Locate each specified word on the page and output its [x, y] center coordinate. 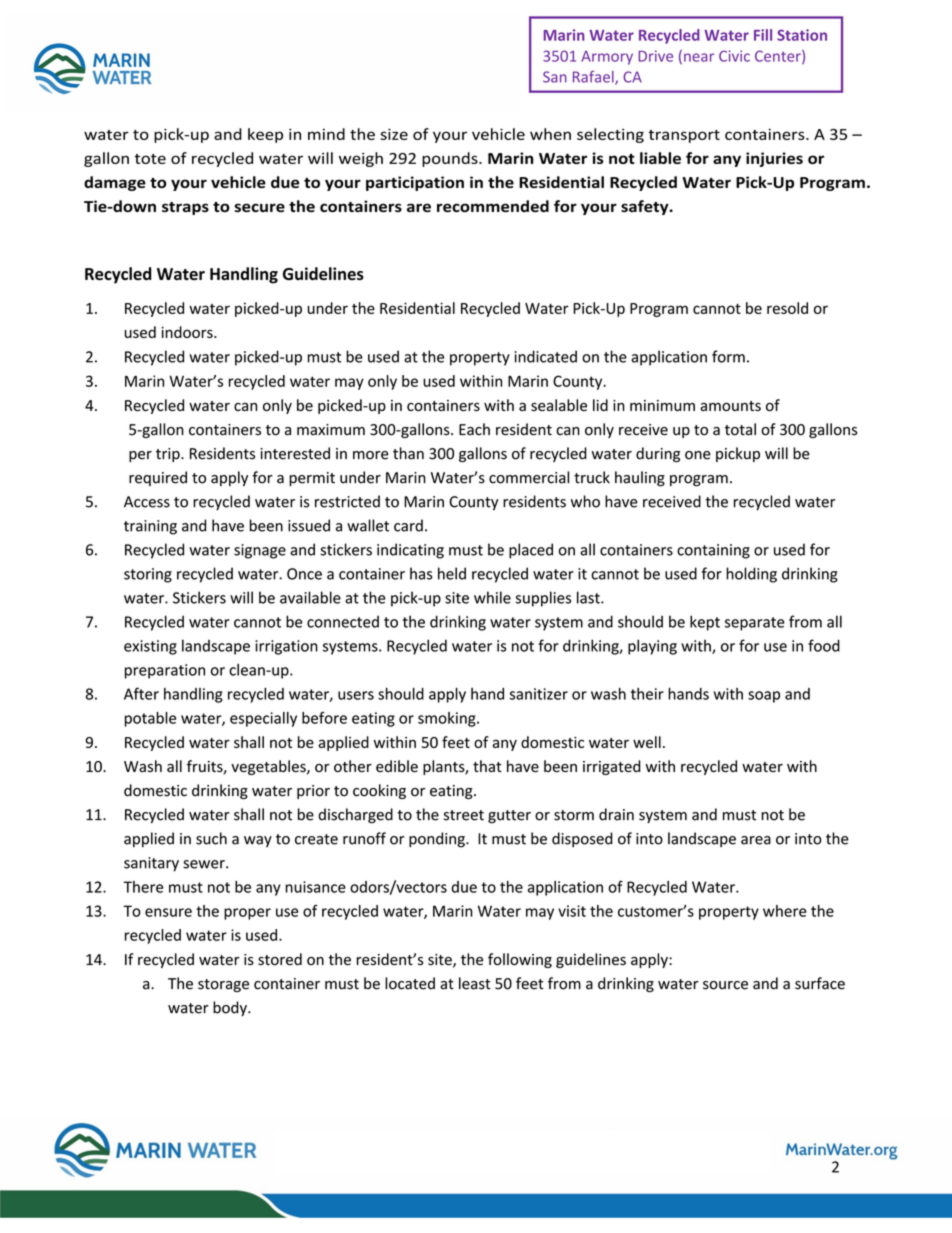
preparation [165, 671]
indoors [188, 332]
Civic [734, 56]
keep [265, 135]
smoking [448, 719]
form [728, 356]
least [475, 983]
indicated [546, 356]
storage [223, 985]
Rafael [594, 78]
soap [764, 697]
